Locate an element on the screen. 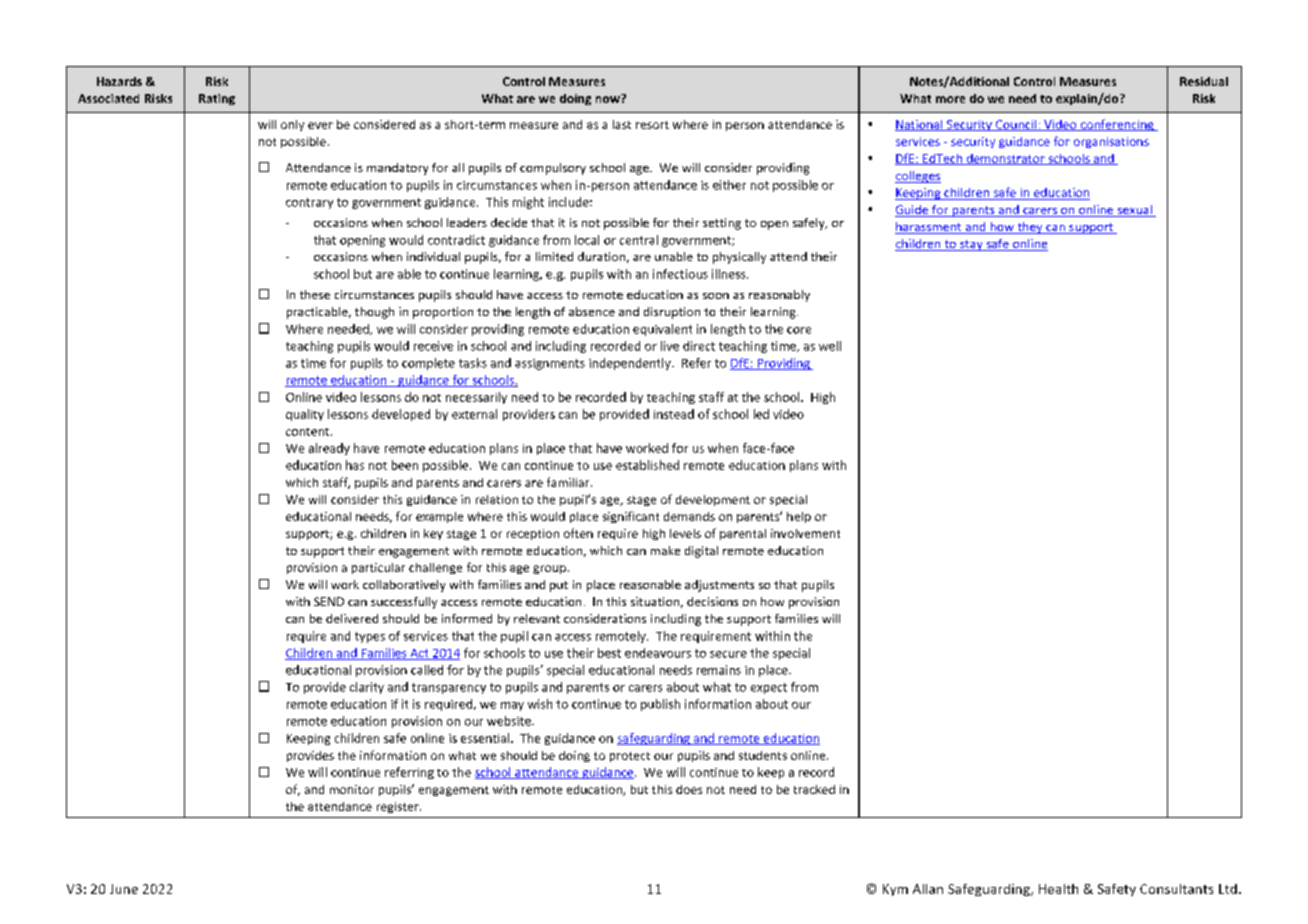 This screenshot has width=1308, height=924. Health is located at coordinates (1058, 889).
